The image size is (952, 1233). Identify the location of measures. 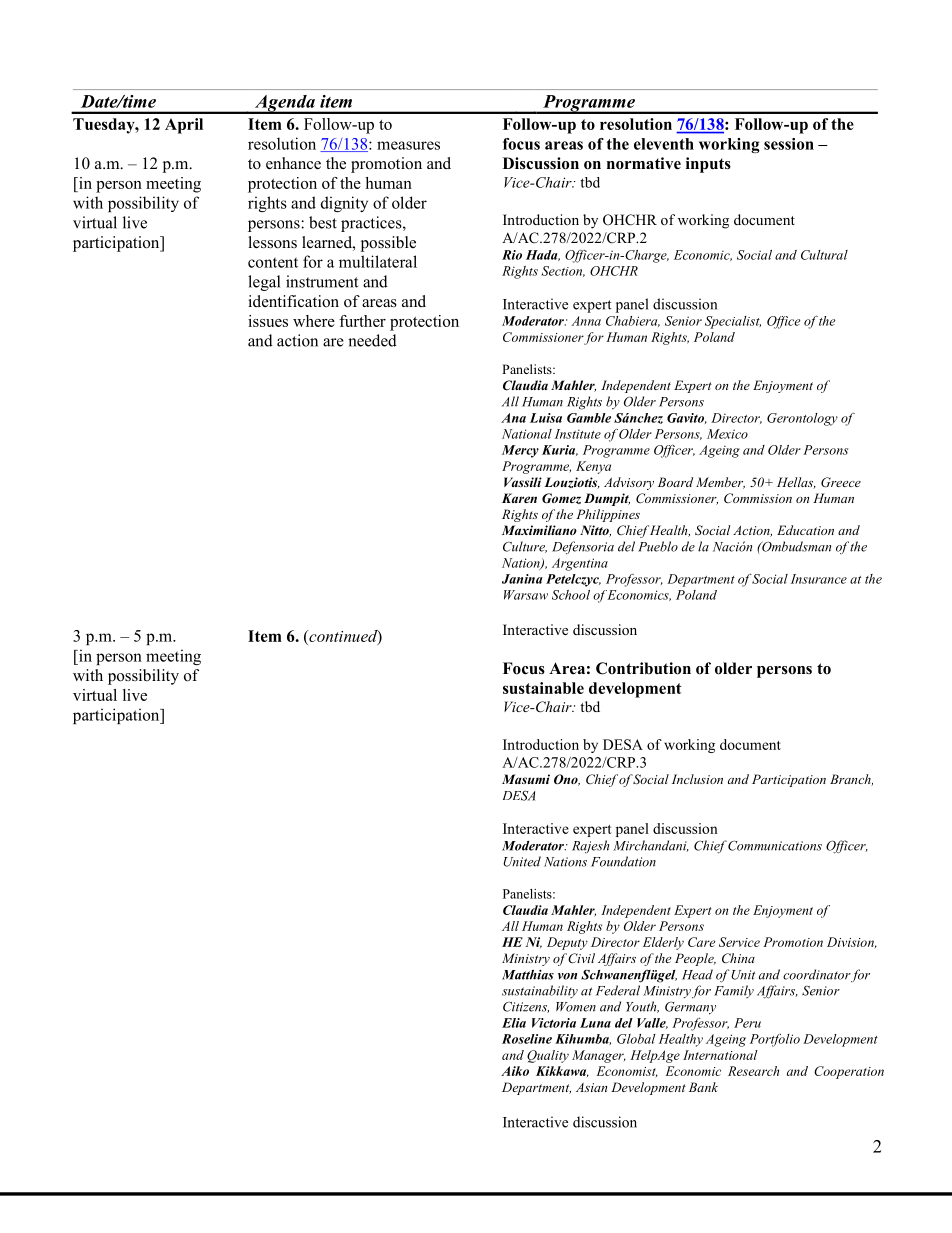
(408, 145).
